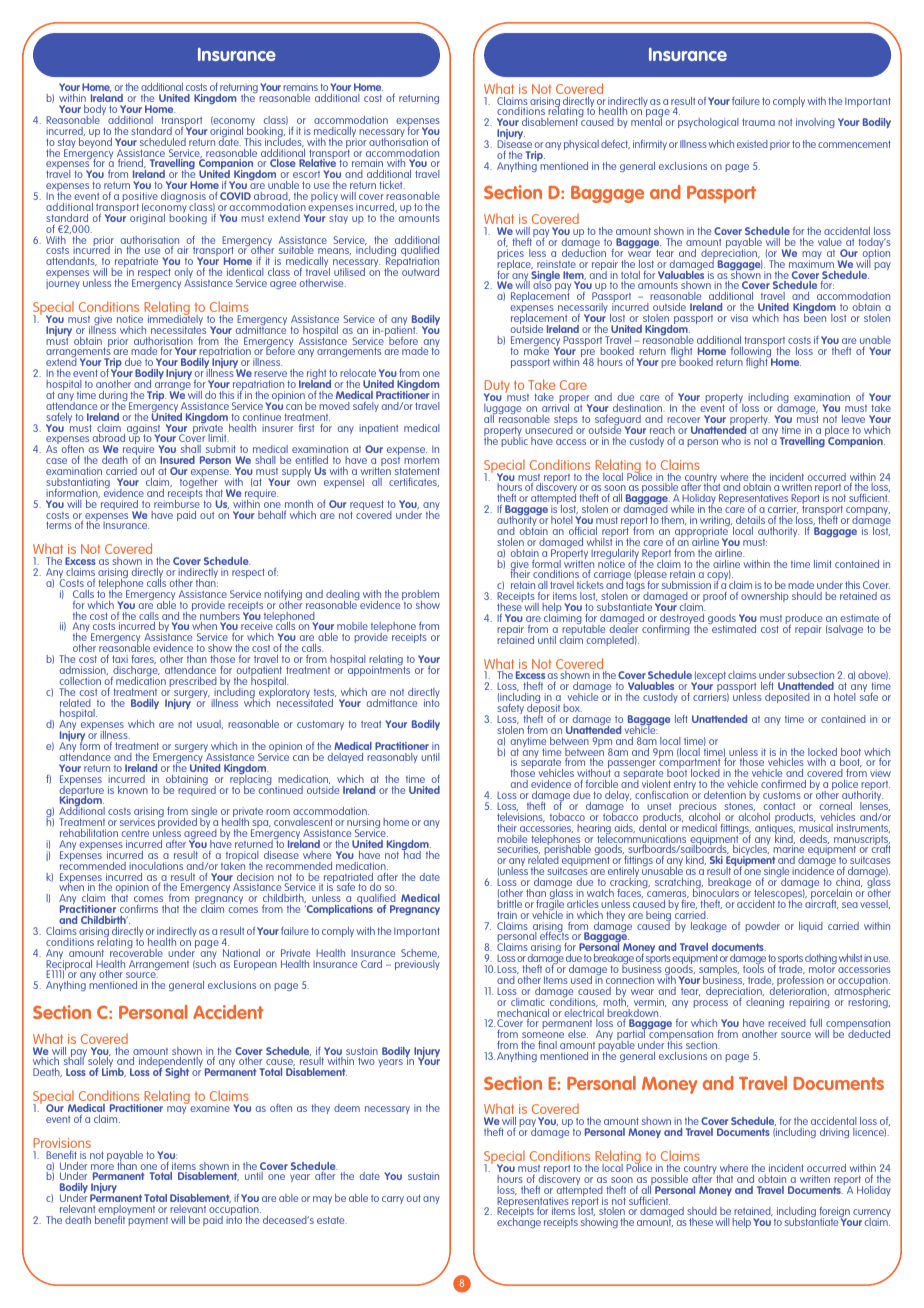 This document has width=924, height=1308. What do you see at coordinates (853, 419) in the document?
I see `leave` at bounding box center [853, 419].
